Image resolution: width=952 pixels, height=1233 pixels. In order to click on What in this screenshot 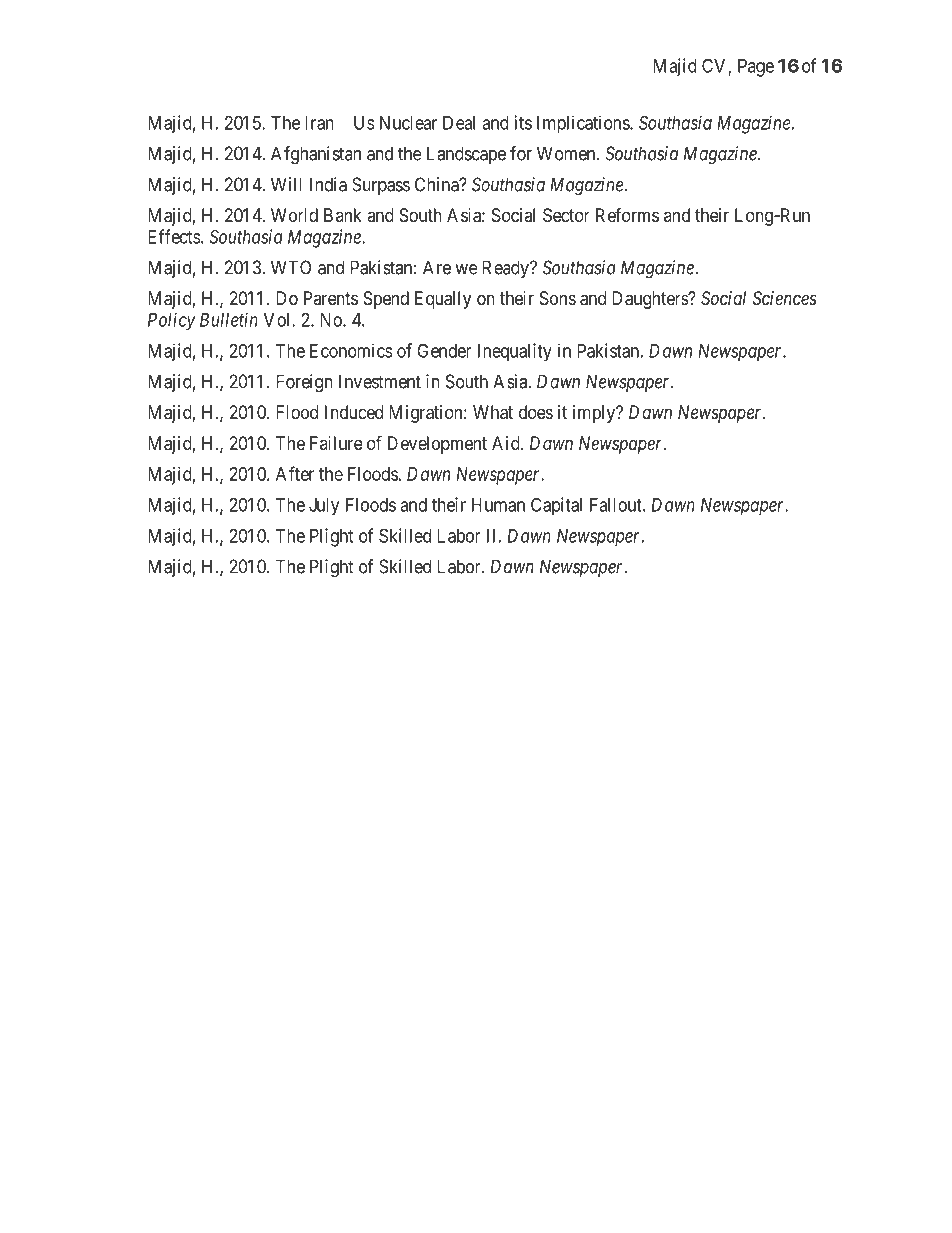, I will do `click(493, 412)`.
